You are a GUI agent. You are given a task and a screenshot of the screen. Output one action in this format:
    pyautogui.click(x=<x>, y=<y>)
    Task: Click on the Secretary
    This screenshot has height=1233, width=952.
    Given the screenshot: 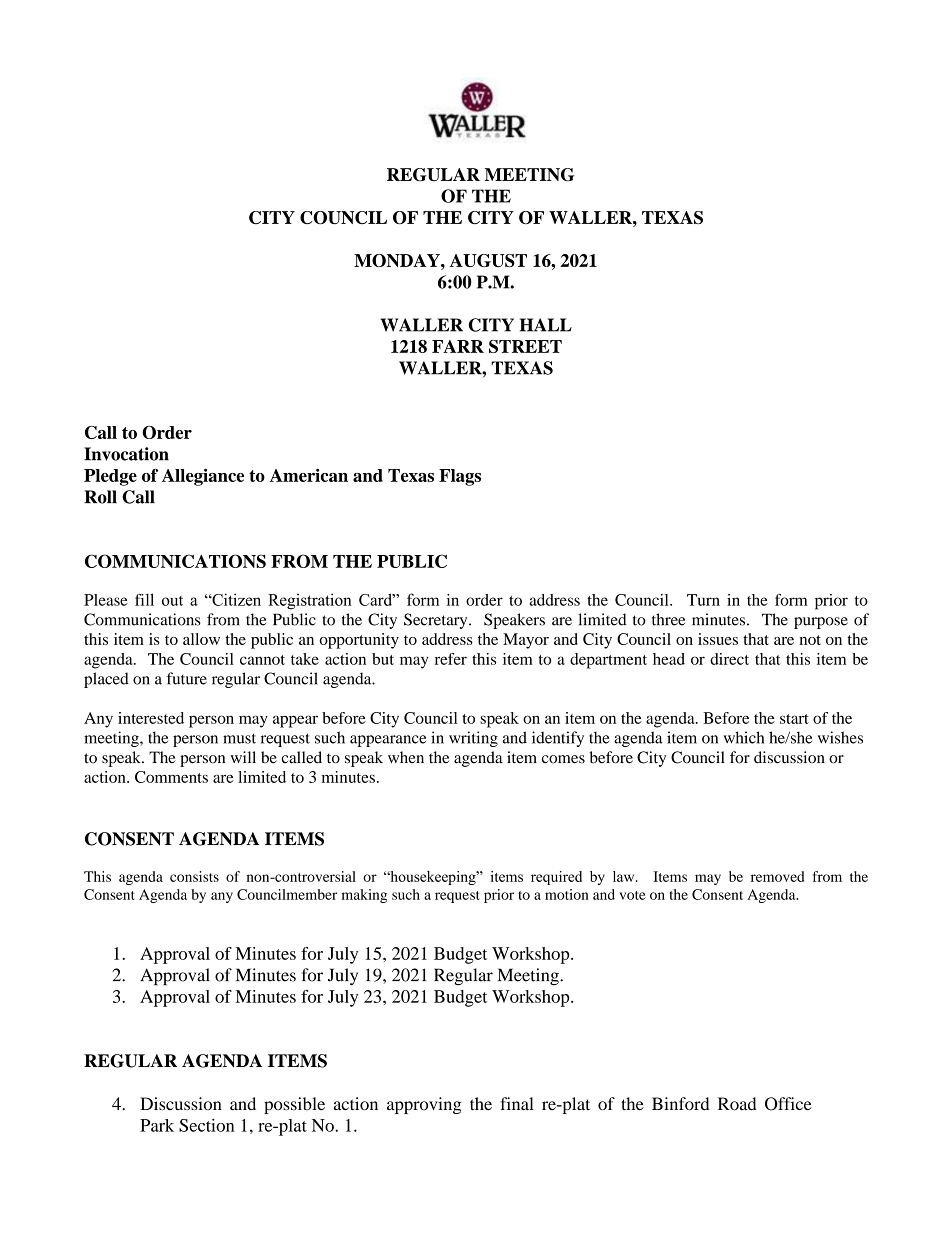 What is the action you would take?
    pyautogui.click(x=437, y=621)
